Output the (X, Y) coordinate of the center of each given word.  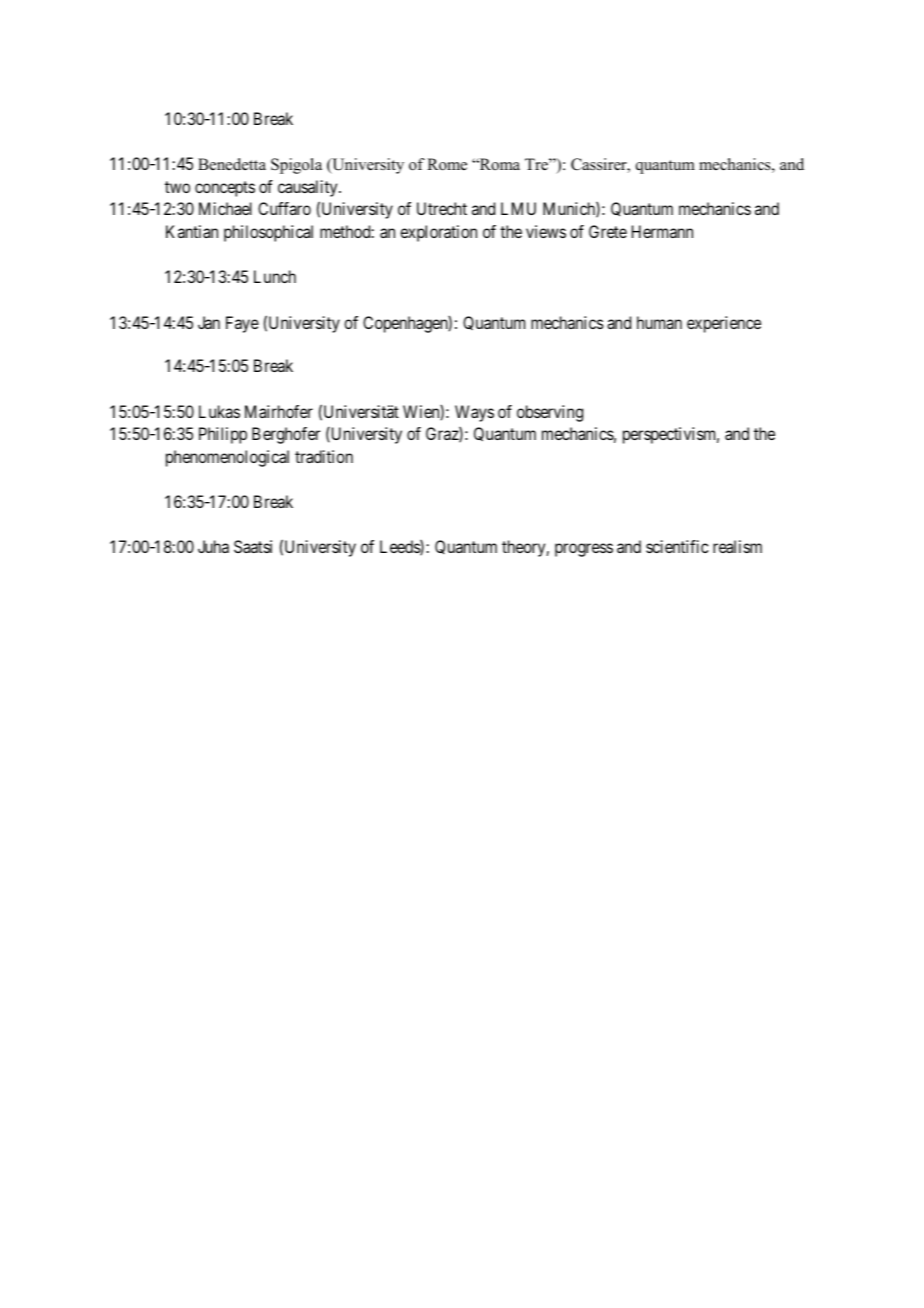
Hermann (662, 231)
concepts (225, 189)
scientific (677, 546)
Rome (447, 164)
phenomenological (227, 458)
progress (584, 550)
